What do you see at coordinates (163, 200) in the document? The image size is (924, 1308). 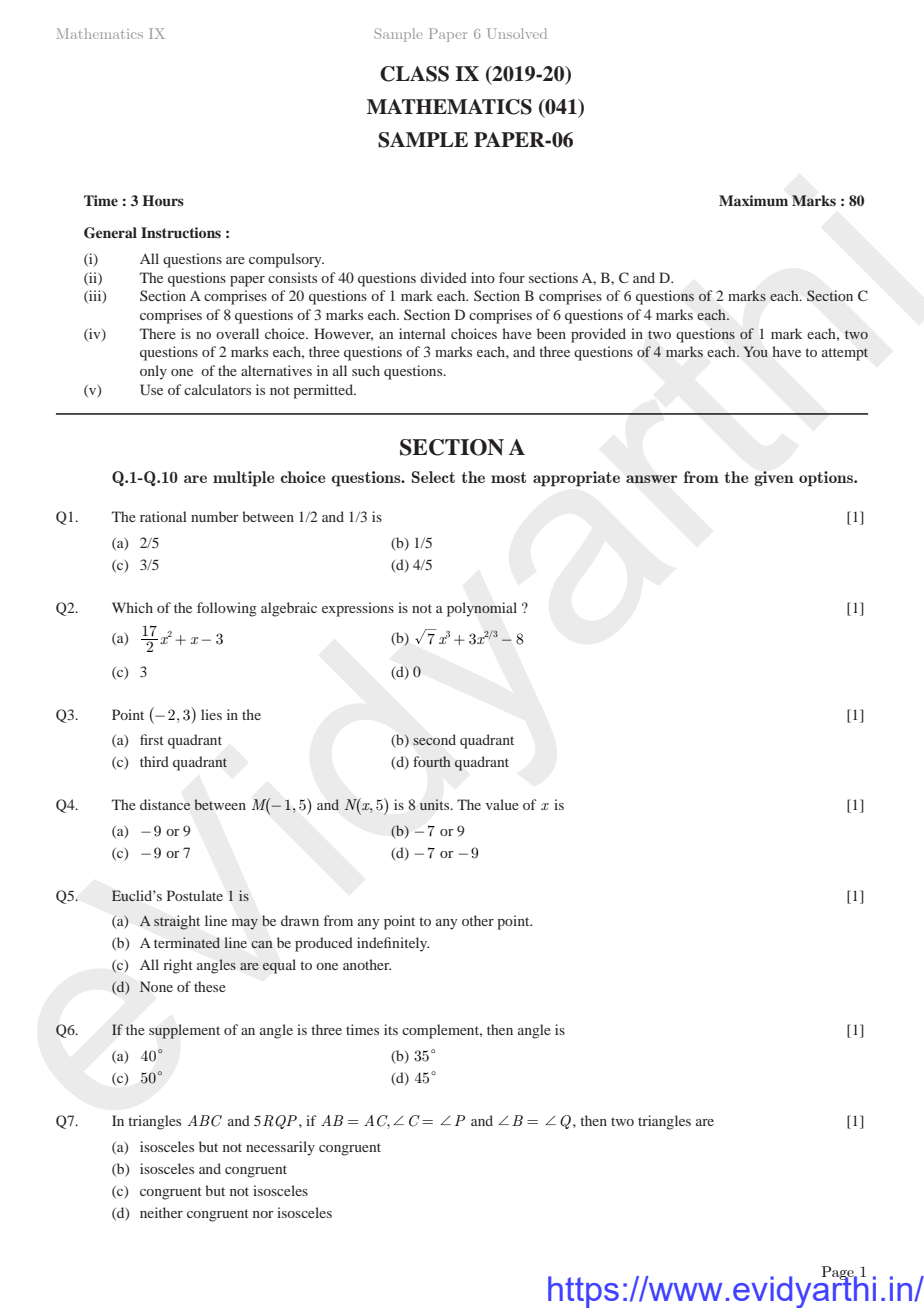 I see `Hours` at bounding box center [163, 200].
